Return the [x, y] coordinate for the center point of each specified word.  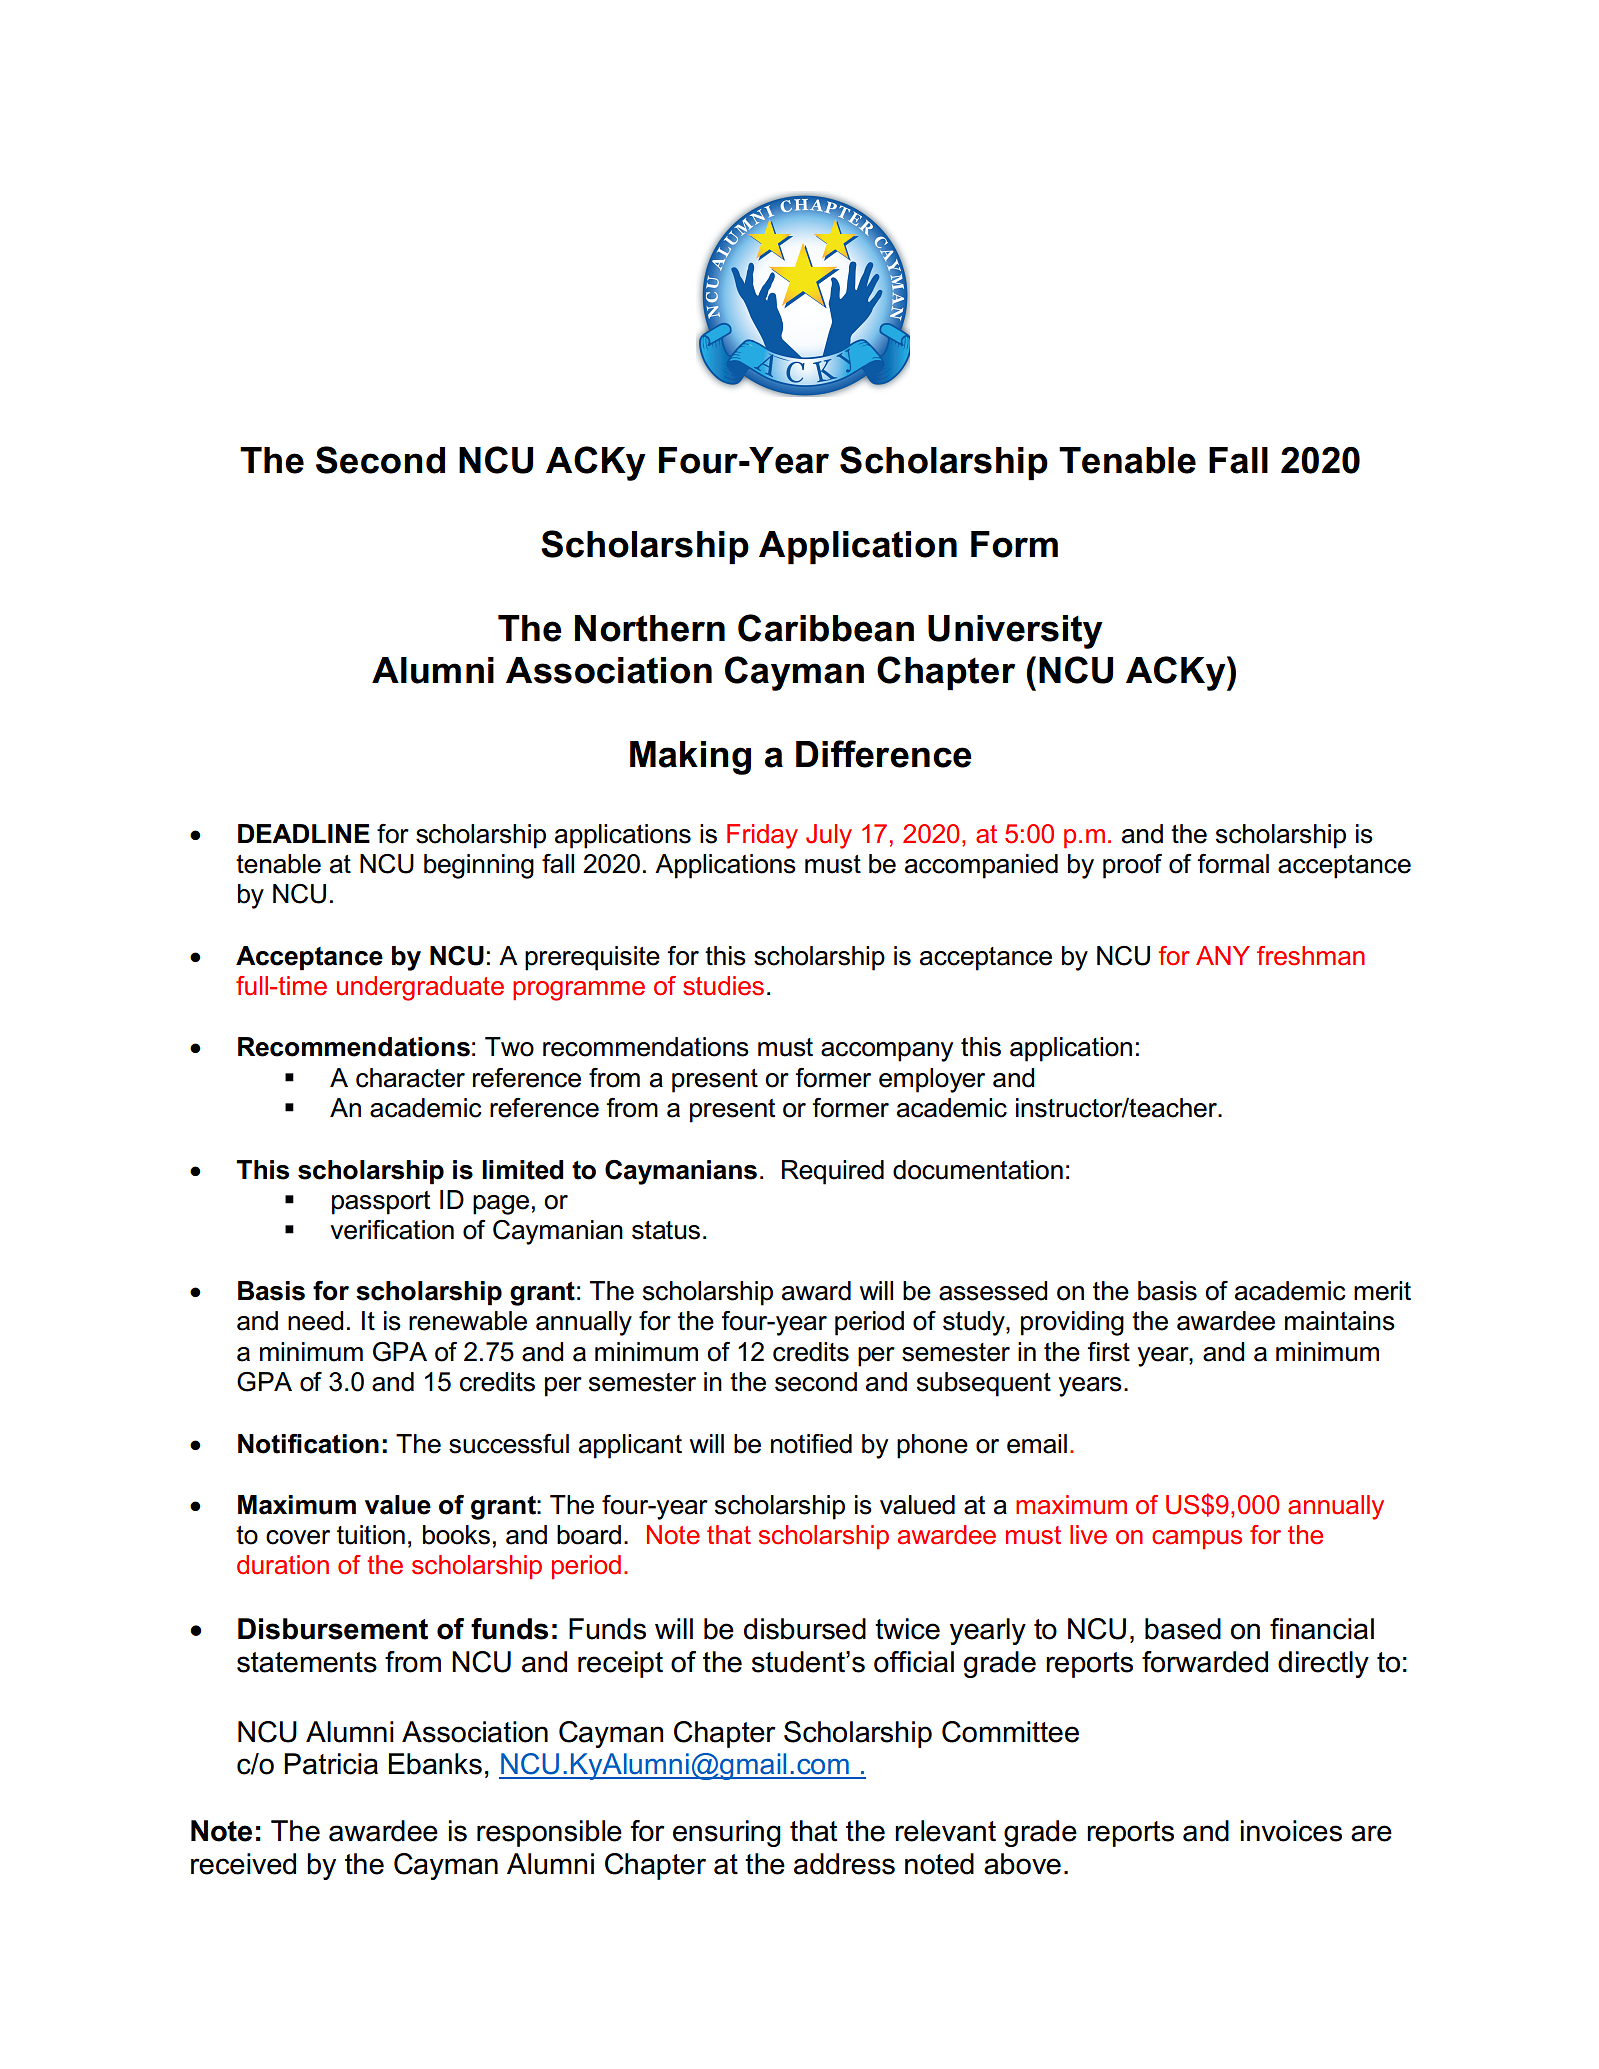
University [1015, 632]
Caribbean [826, 628]
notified [811, 1444]
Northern [650, 628]
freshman [1311, 956]
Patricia [331, 1764]
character [410, 1078]
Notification [308, 1444]
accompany [887, 1052]
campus [1197, 1539]
